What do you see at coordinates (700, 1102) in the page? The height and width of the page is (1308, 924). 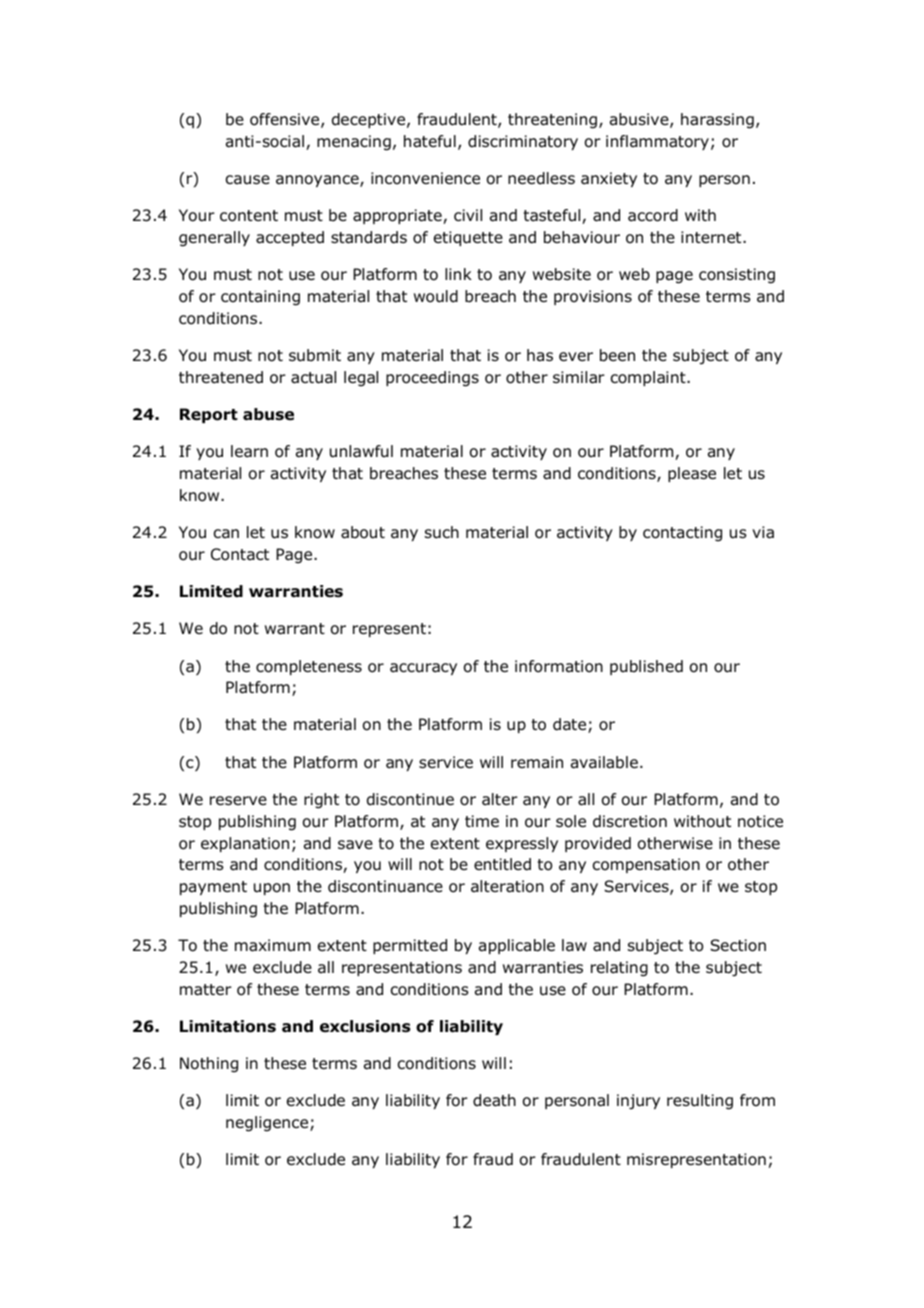 I see `resulting` at bounding box center [700, 1102].
